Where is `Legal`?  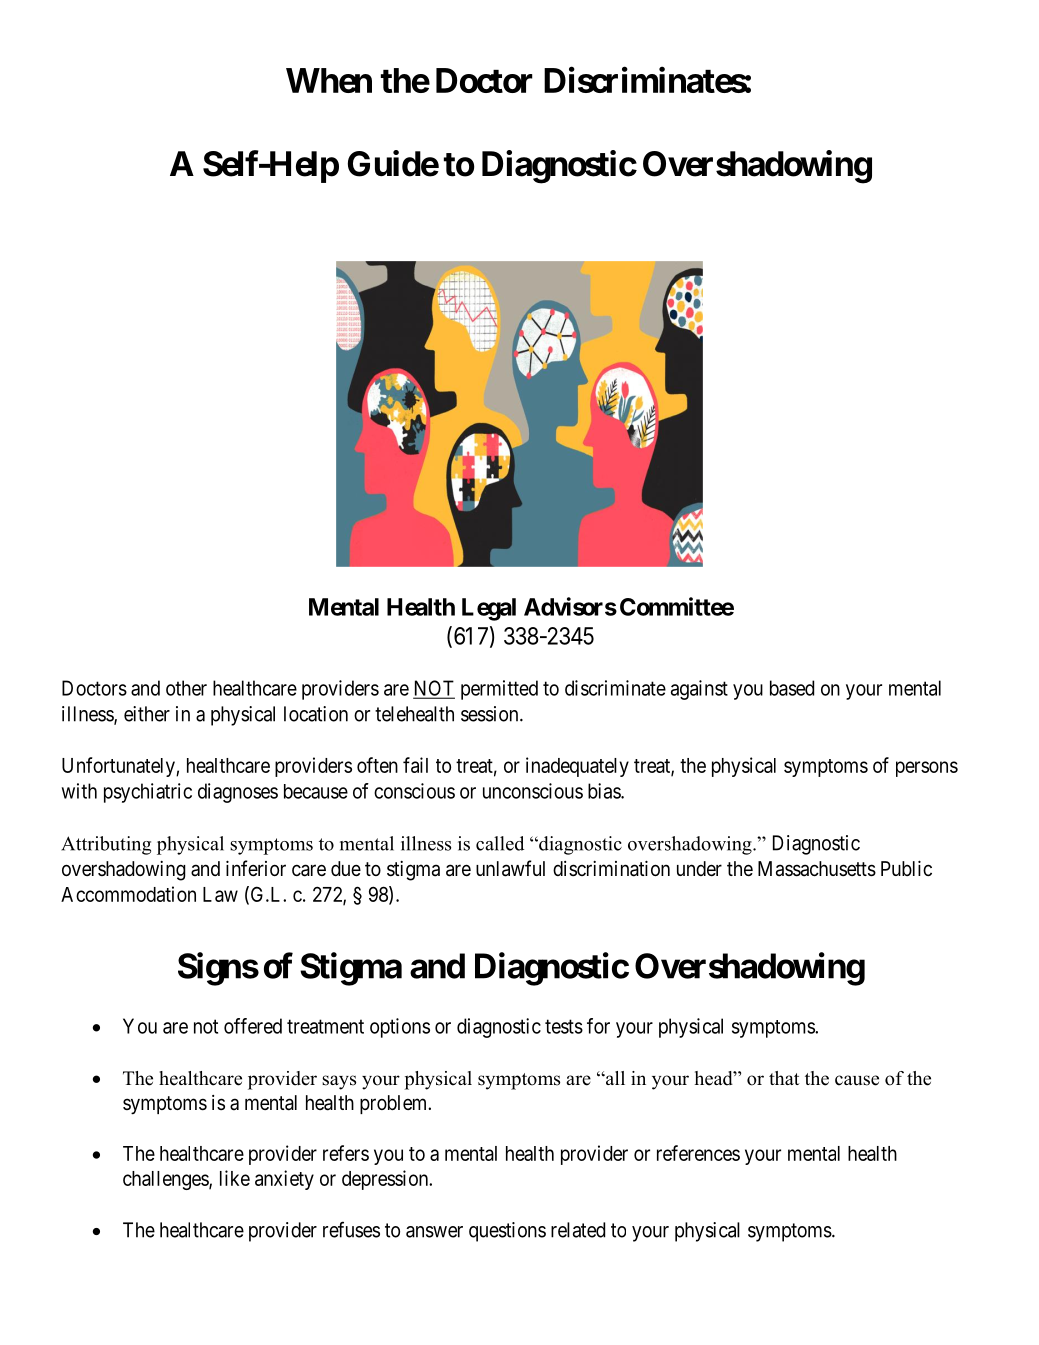
Legal is located at coordinates (489, 609).
